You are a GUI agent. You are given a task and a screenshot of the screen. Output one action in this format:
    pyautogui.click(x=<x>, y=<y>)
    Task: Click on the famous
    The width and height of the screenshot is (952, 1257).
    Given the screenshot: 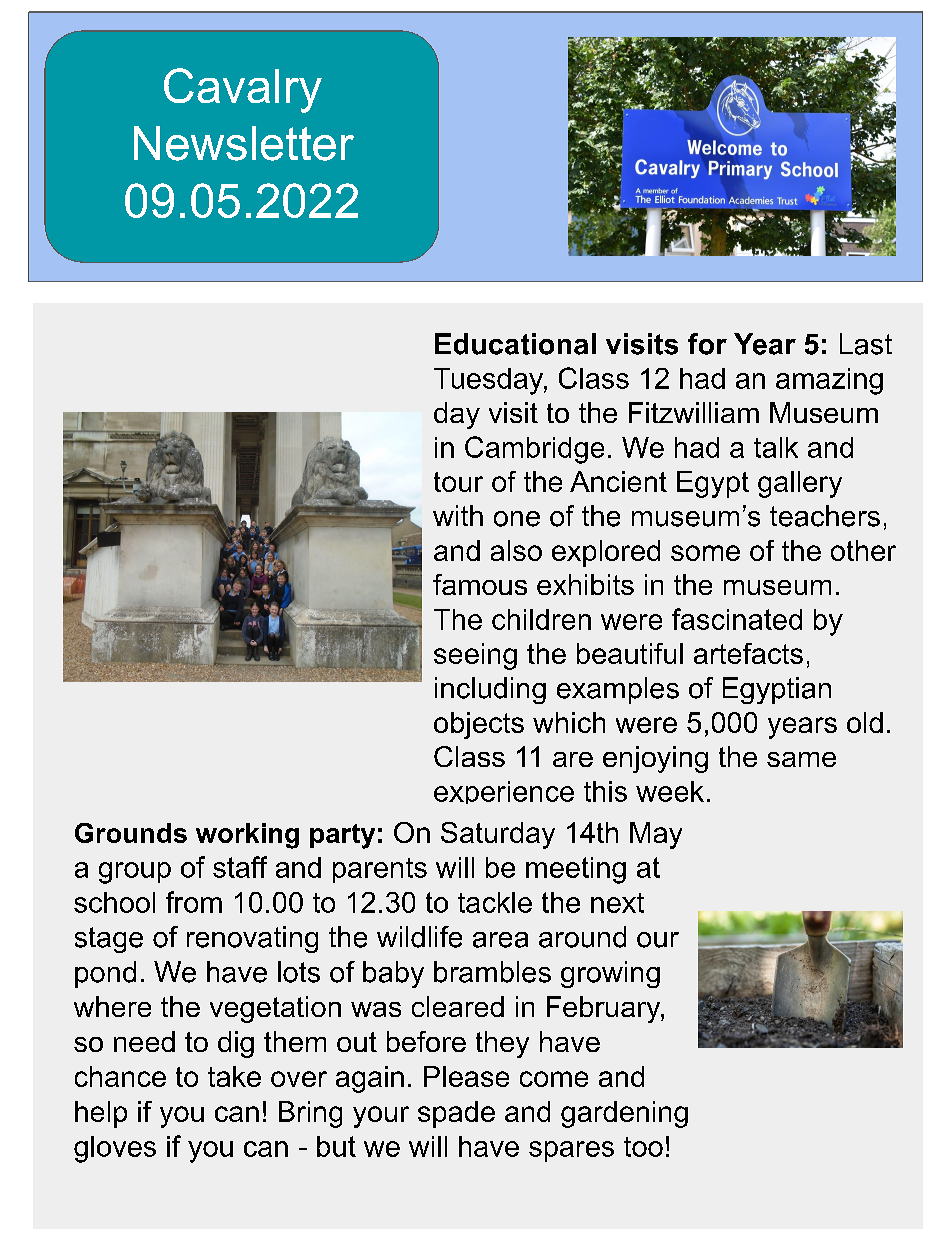 What is the action you would take?
    pyautogui.click(x=480, y=584)
